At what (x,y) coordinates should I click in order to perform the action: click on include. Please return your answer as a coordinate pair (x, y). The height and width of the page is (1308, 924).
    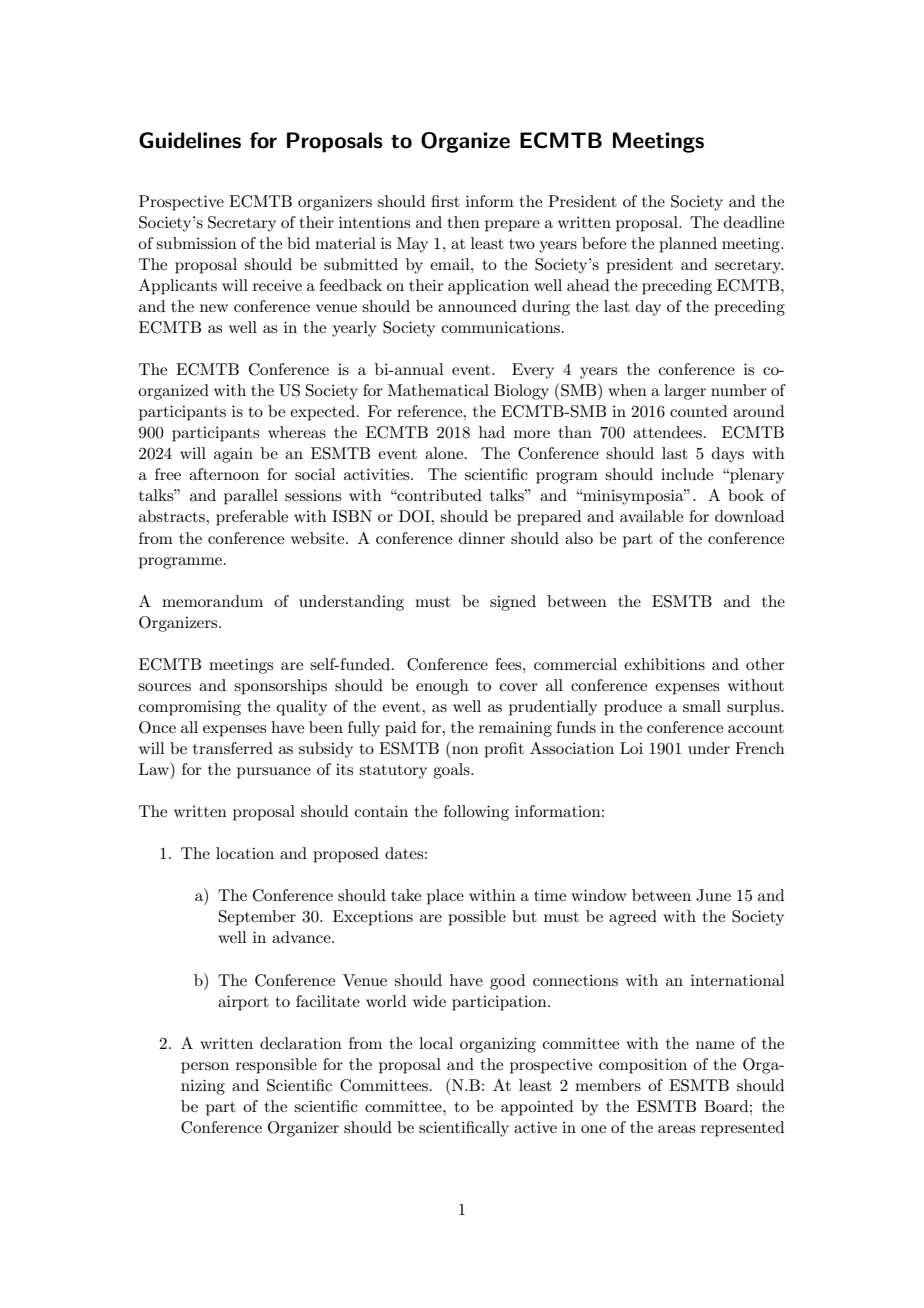
    Looking at the image, I should click on (687, 474).
